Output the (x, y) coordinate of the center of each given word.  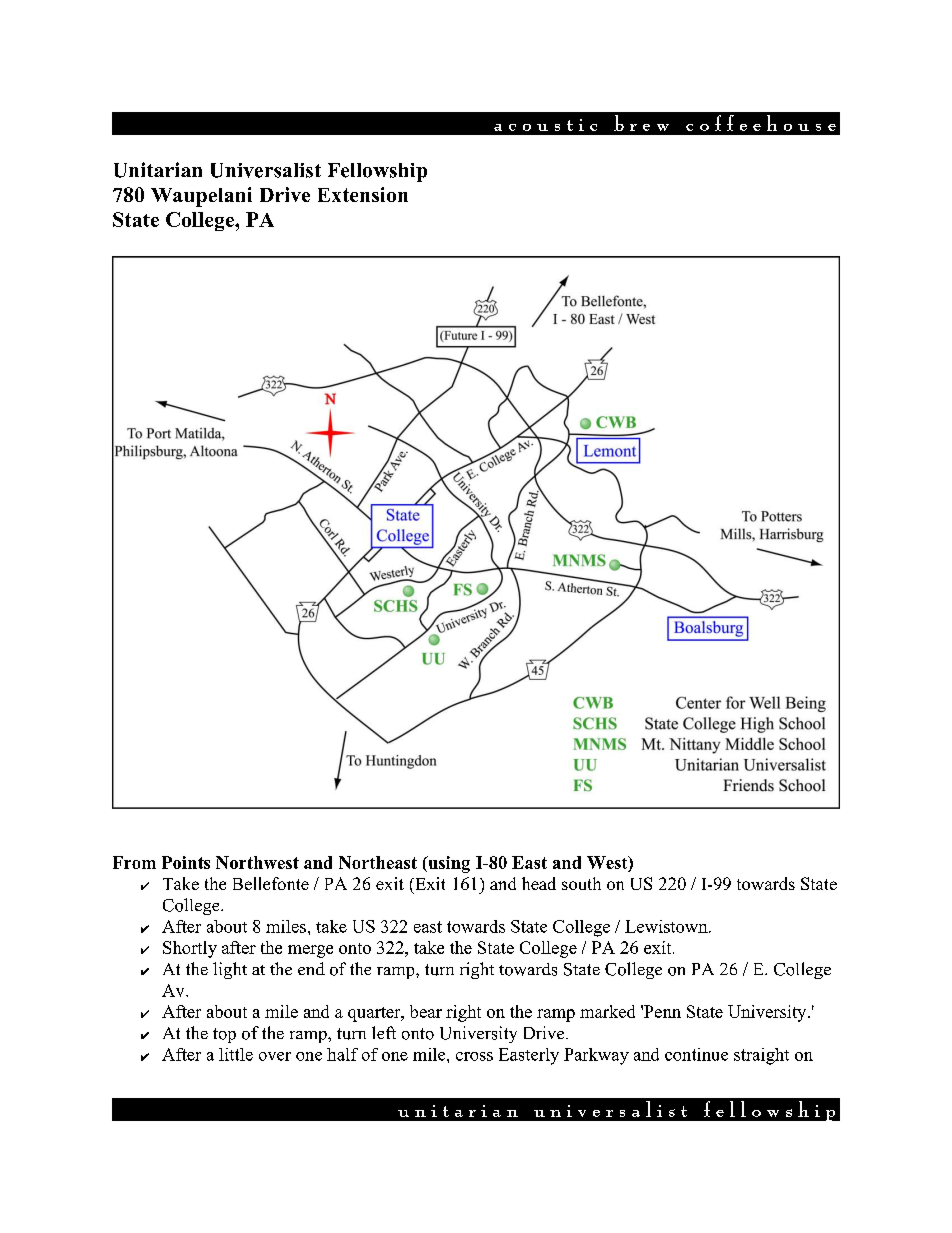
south (581, 883)
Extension (363, 194)
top (224, 1035)
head (539, 883)
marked (607, 1011)
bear (426, 1011)
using (448, 864)
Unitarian (158, 170)
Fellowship (377, 172)
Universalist (266, 170)
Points (186, 862)
